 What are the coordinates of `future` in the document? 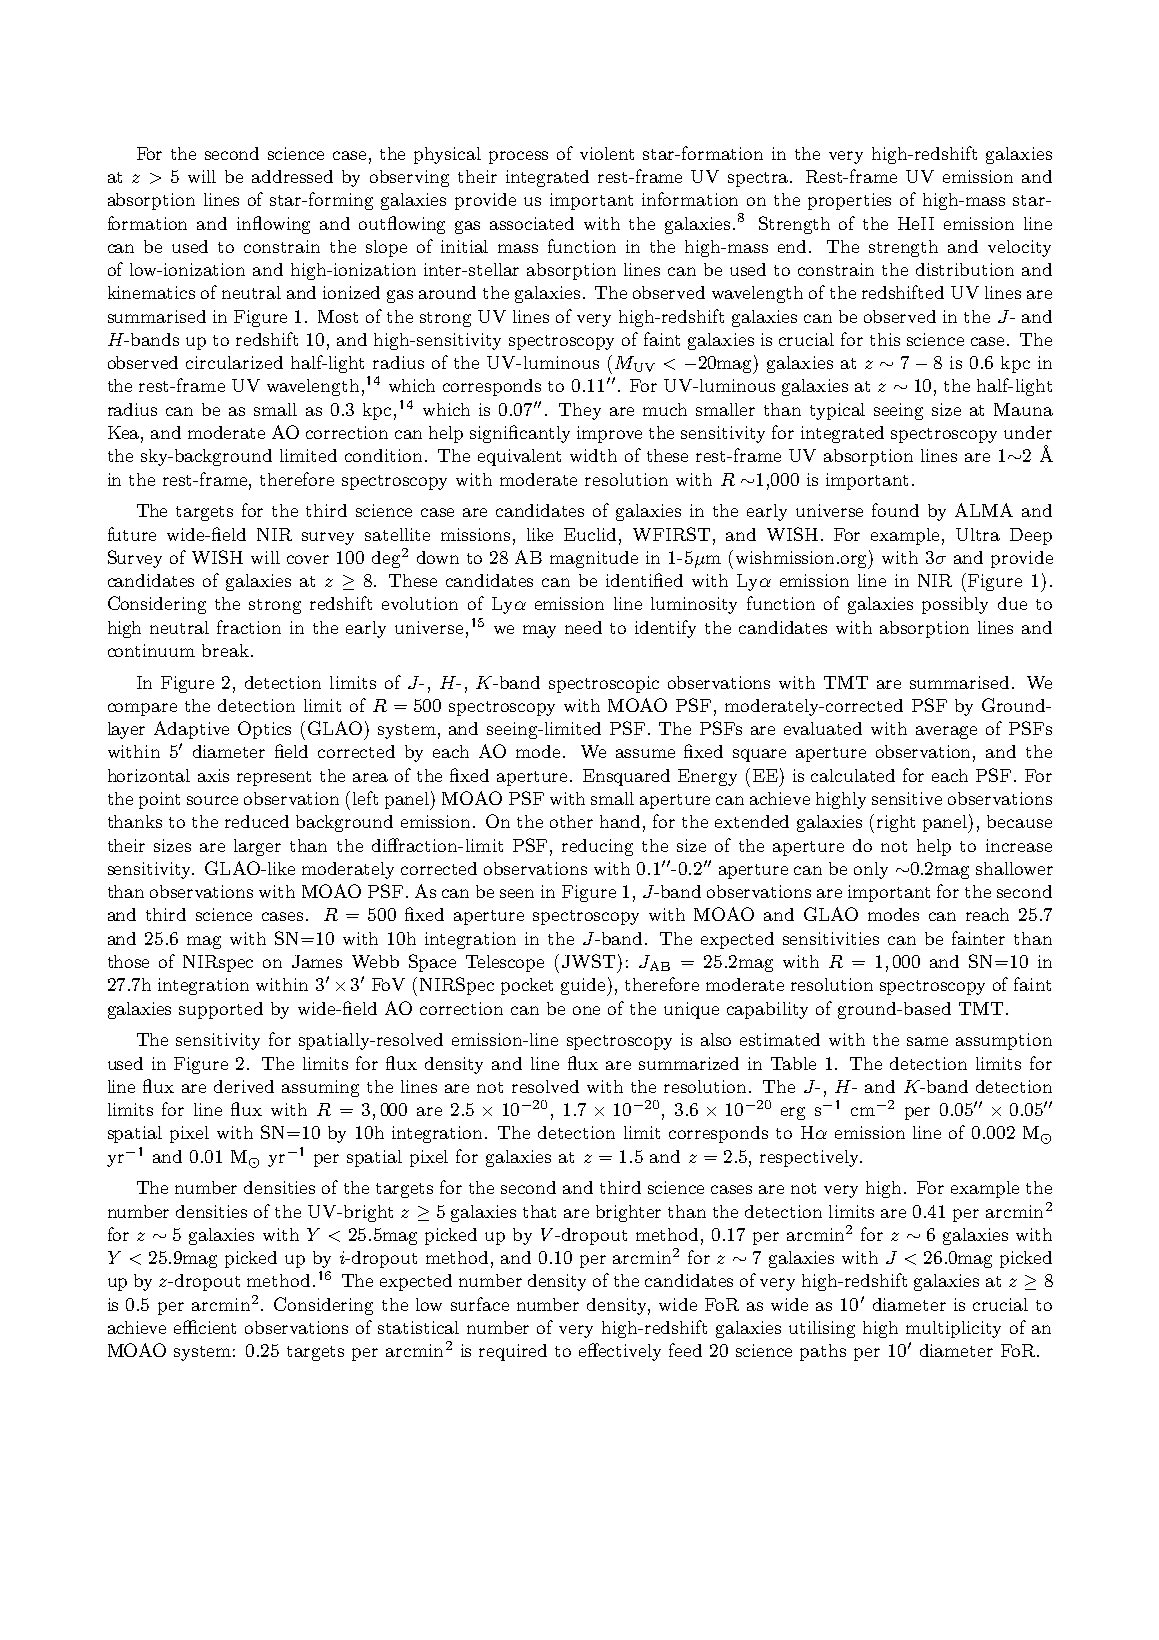 It's located at (132, 534).
